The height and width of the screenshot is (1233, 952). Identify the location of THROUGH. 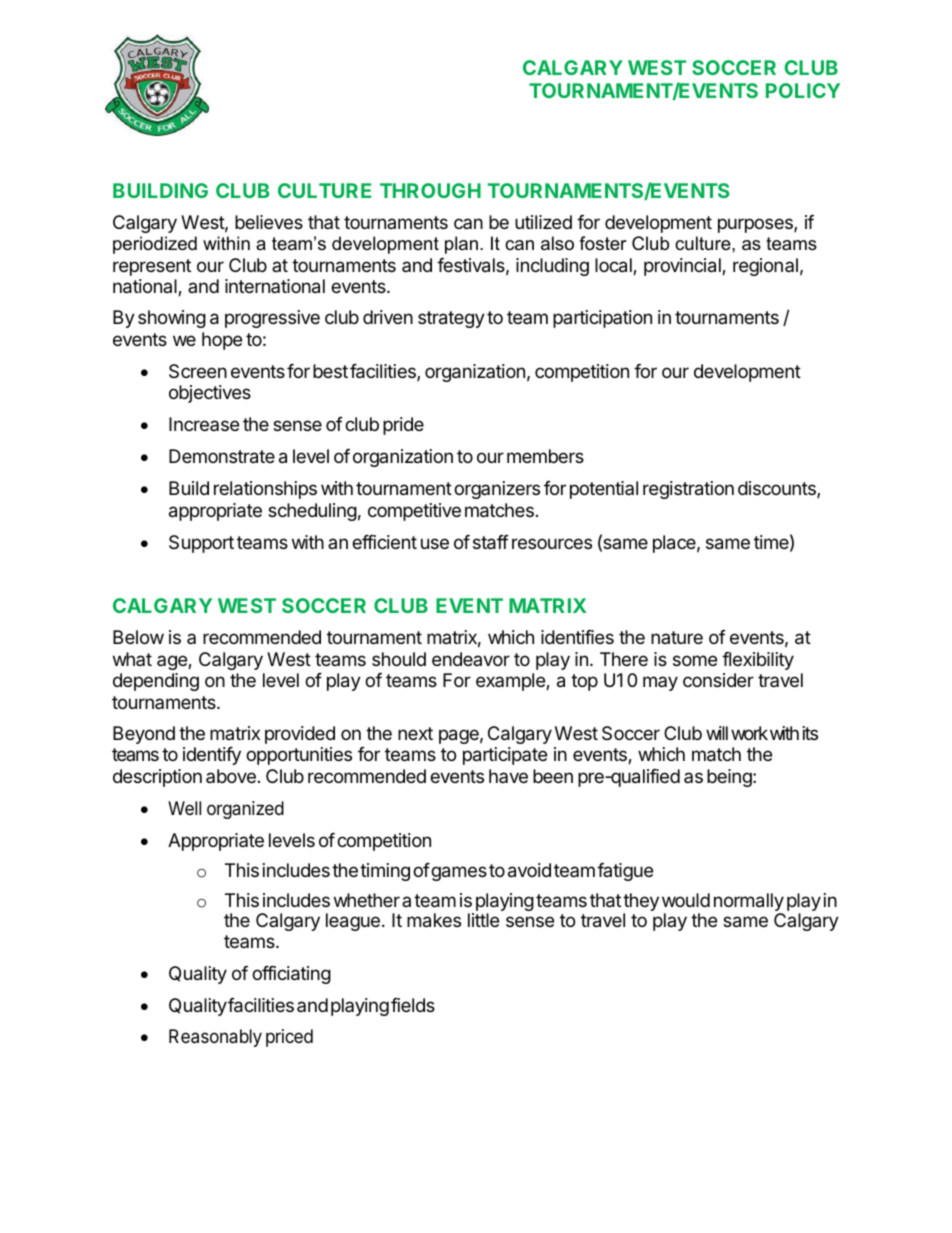
(430, 190).
